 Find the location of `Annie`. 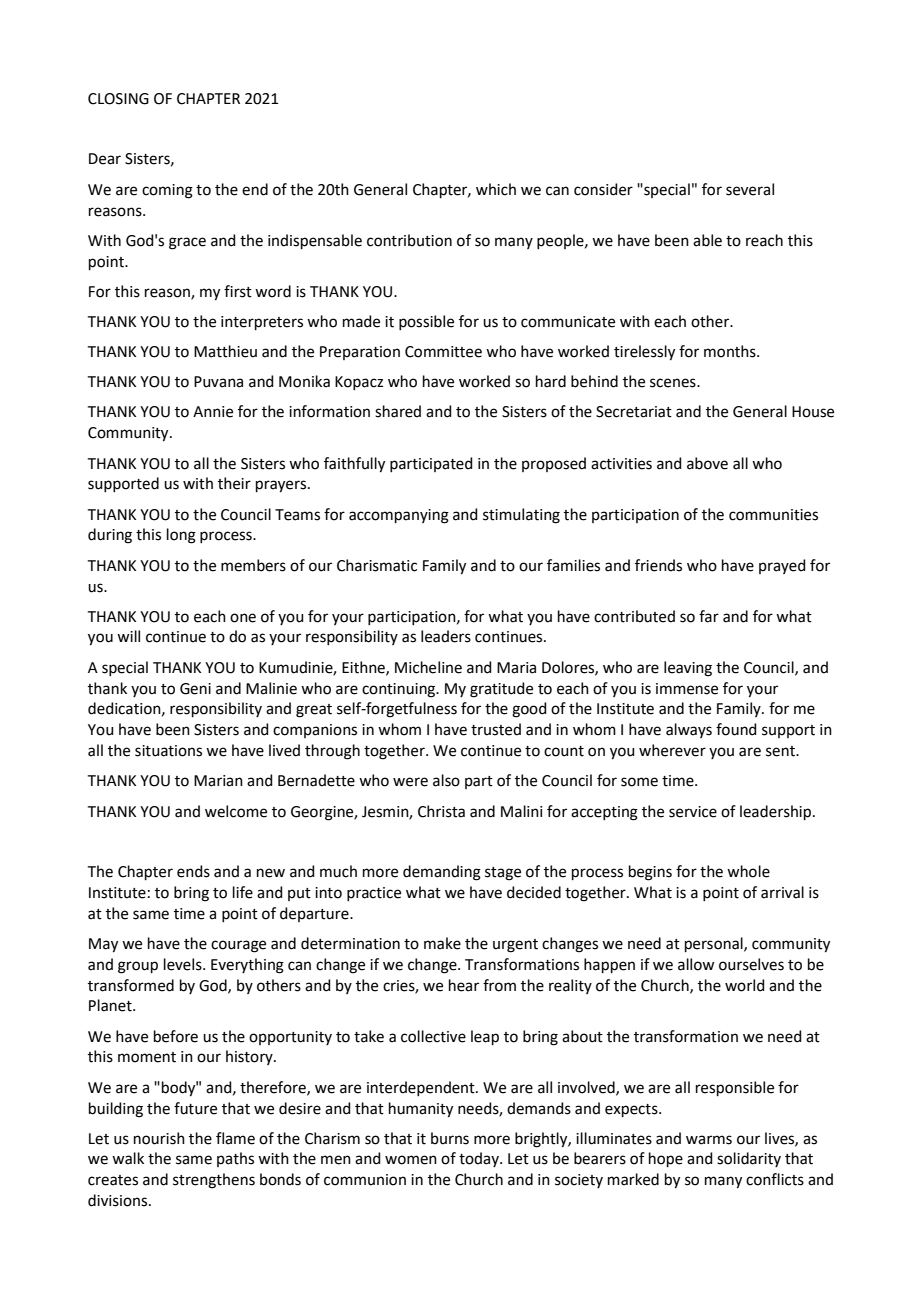

Annie is located at coordinates (213, 412).
